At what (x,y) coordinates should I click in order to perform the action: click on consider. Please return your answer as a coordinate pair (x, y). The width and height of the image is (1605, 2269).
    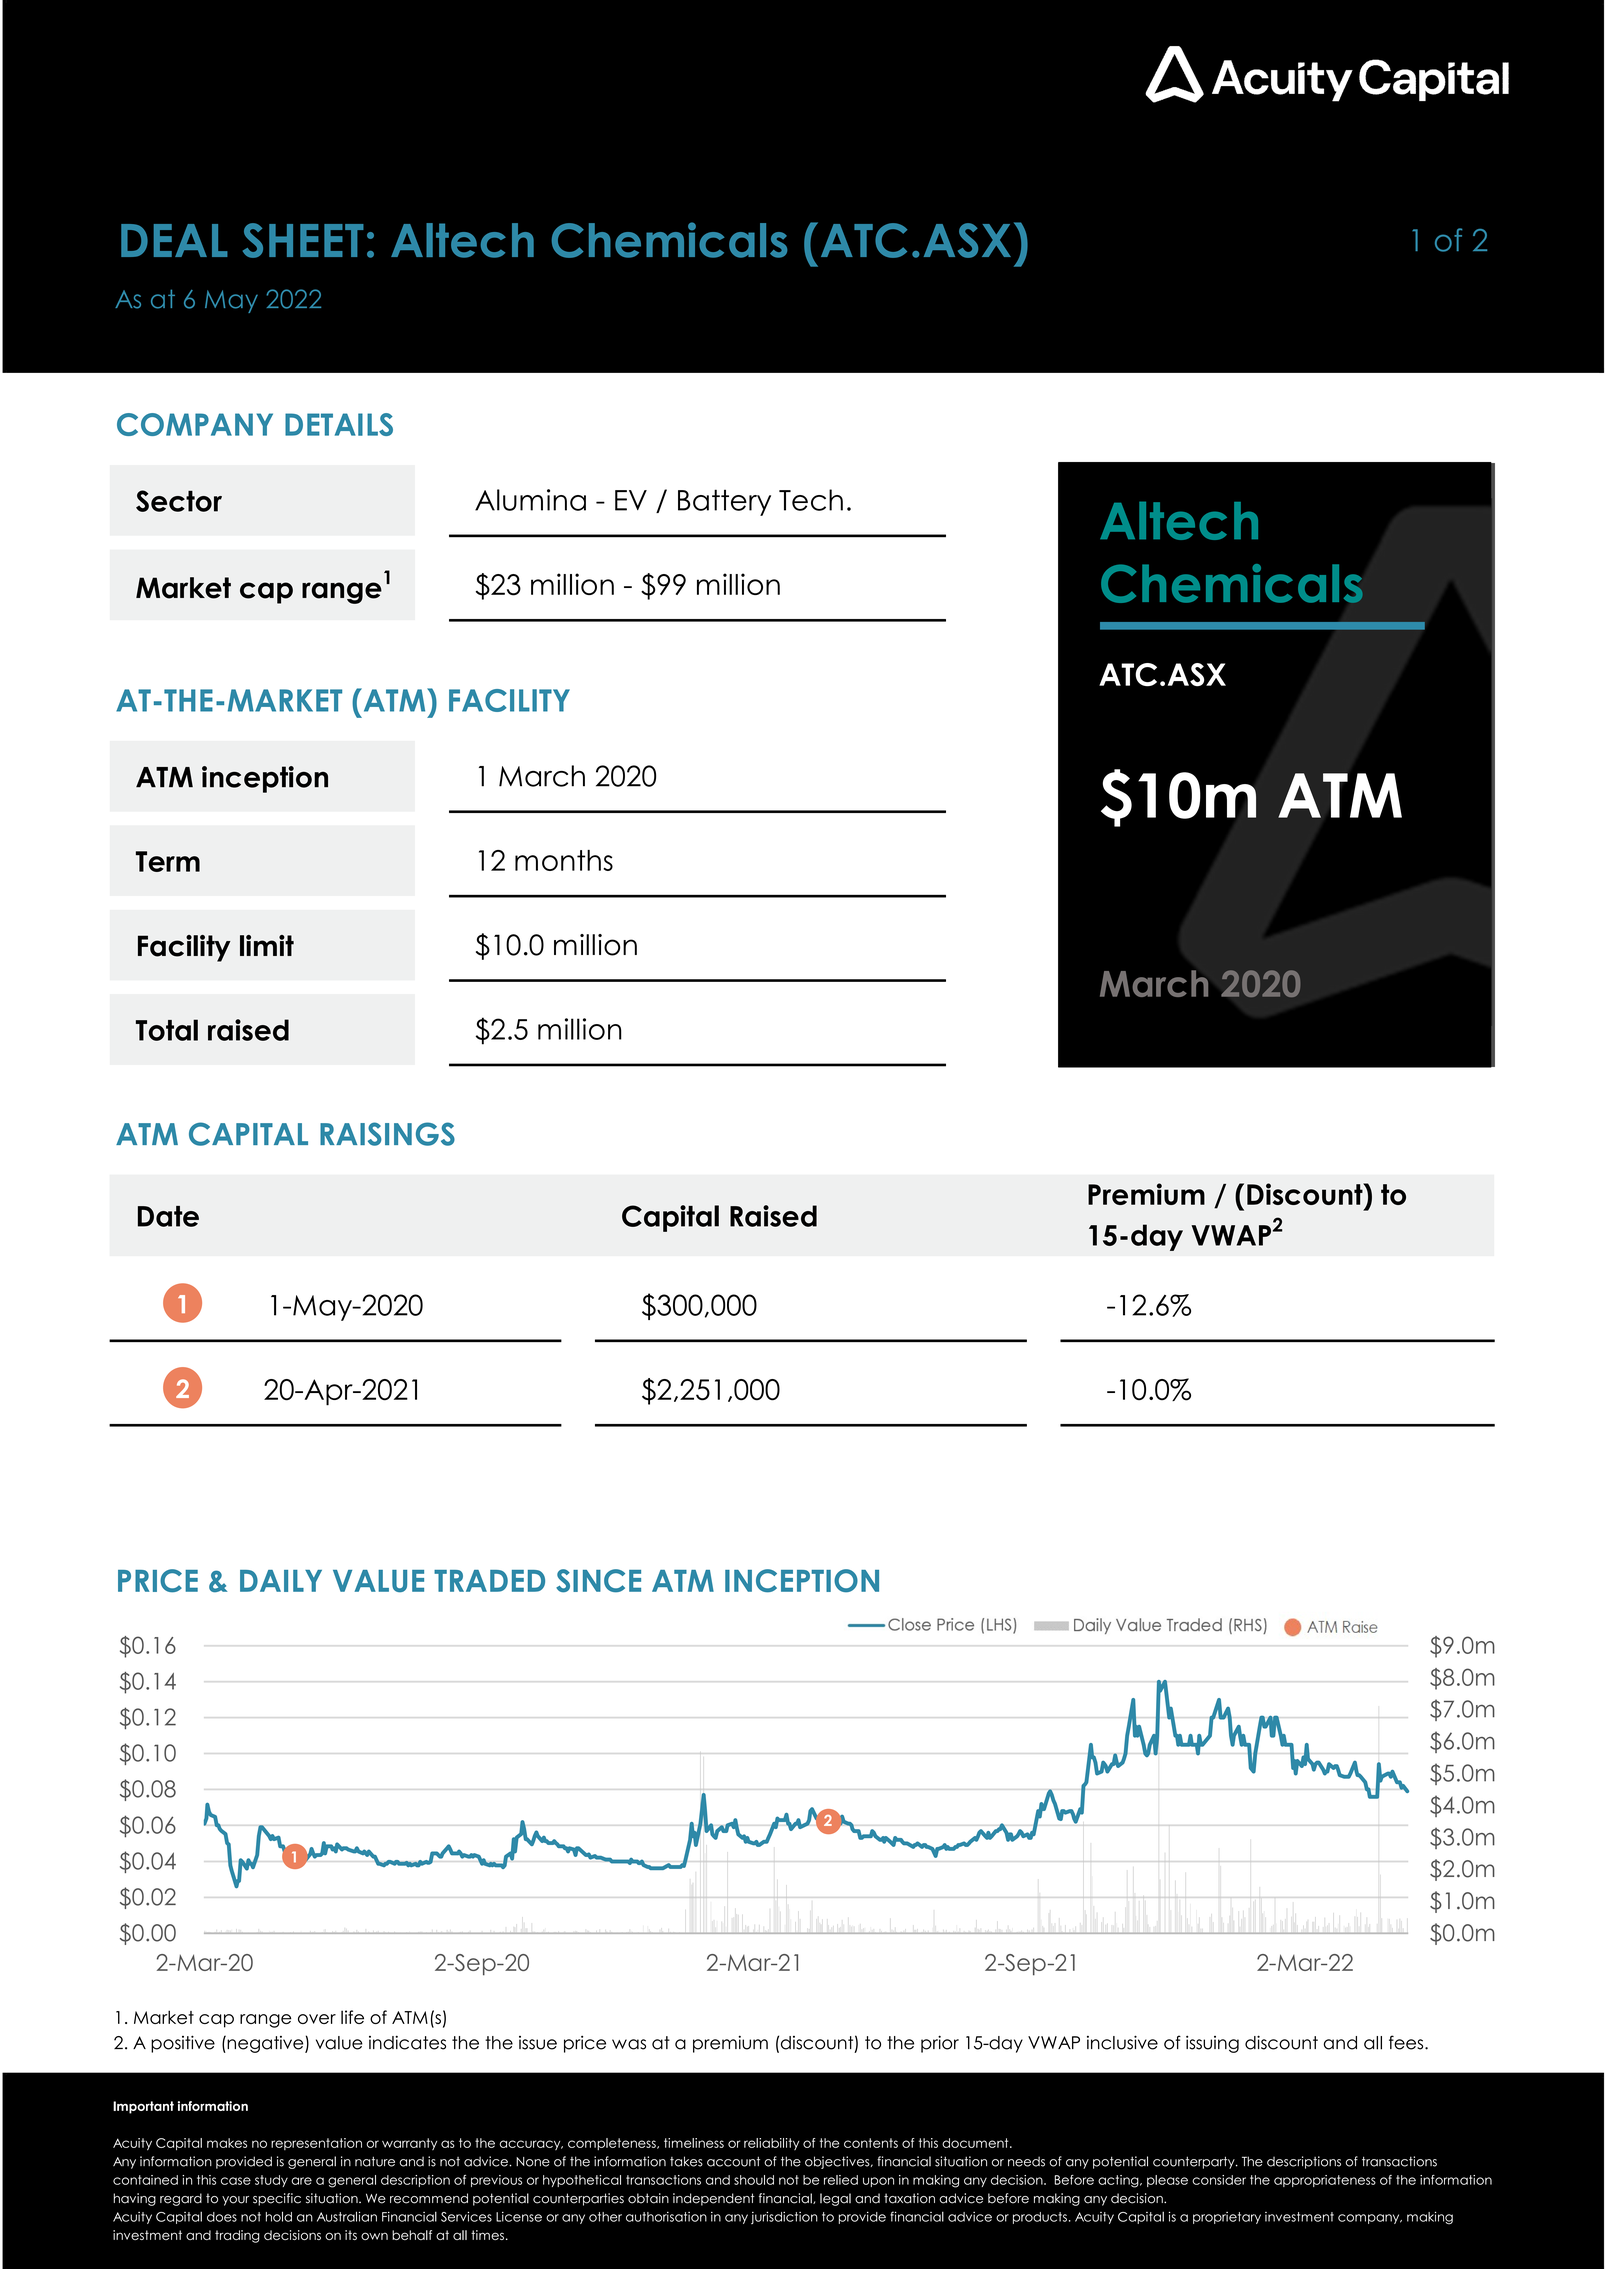
    Looking at the image, I should click on (1219, 2180).
